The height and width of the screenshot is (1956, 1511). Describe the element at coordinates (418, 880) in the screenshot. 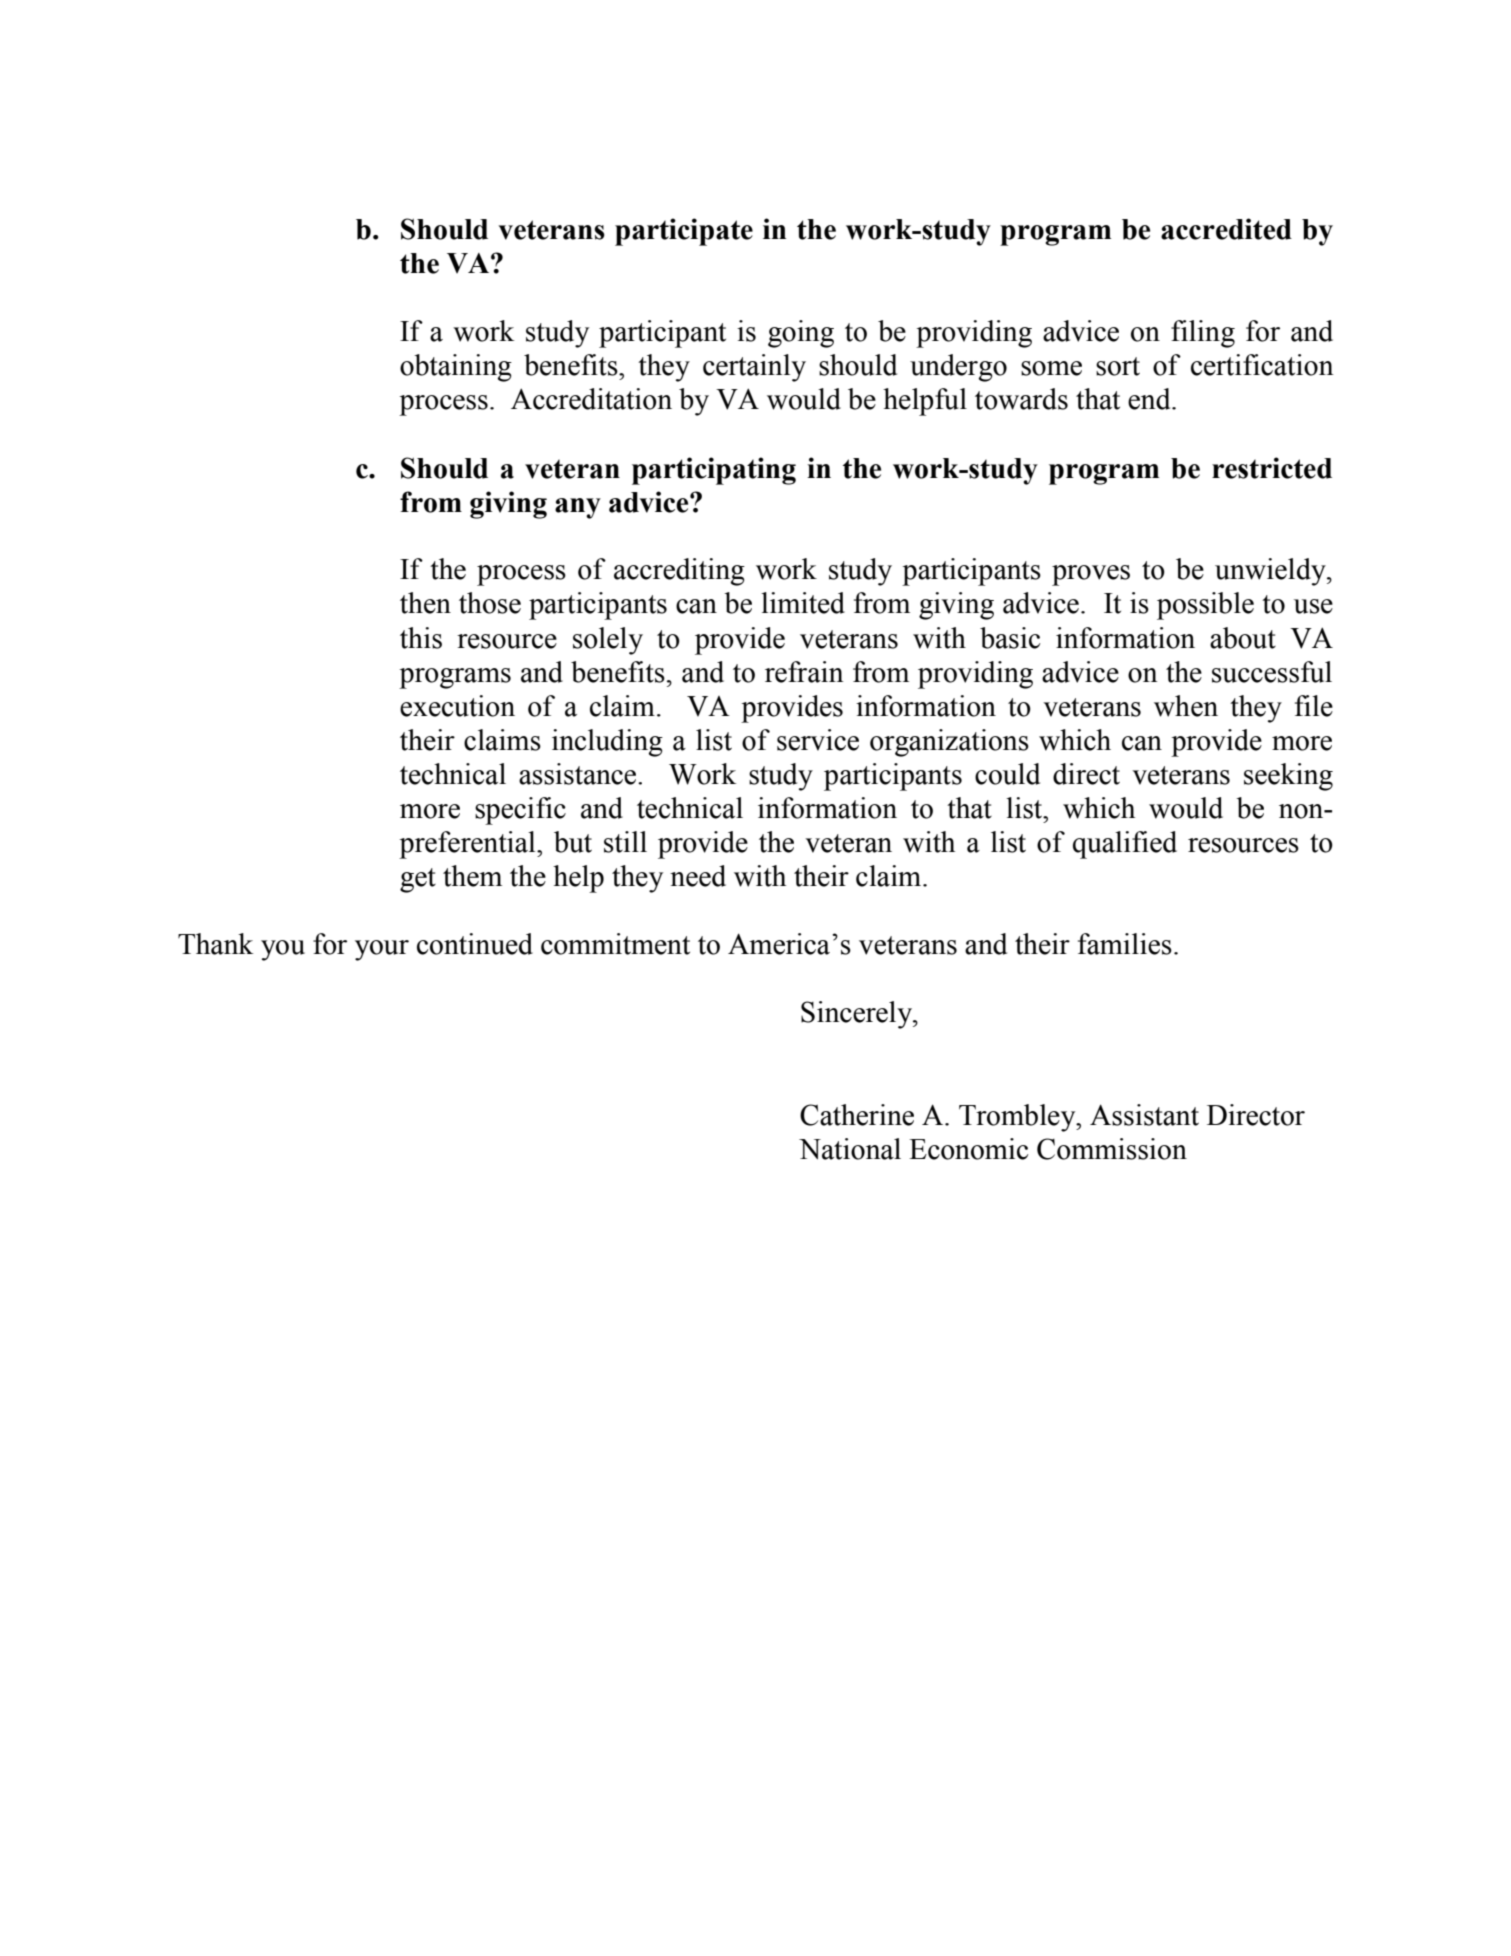

I see `get` at that location.
